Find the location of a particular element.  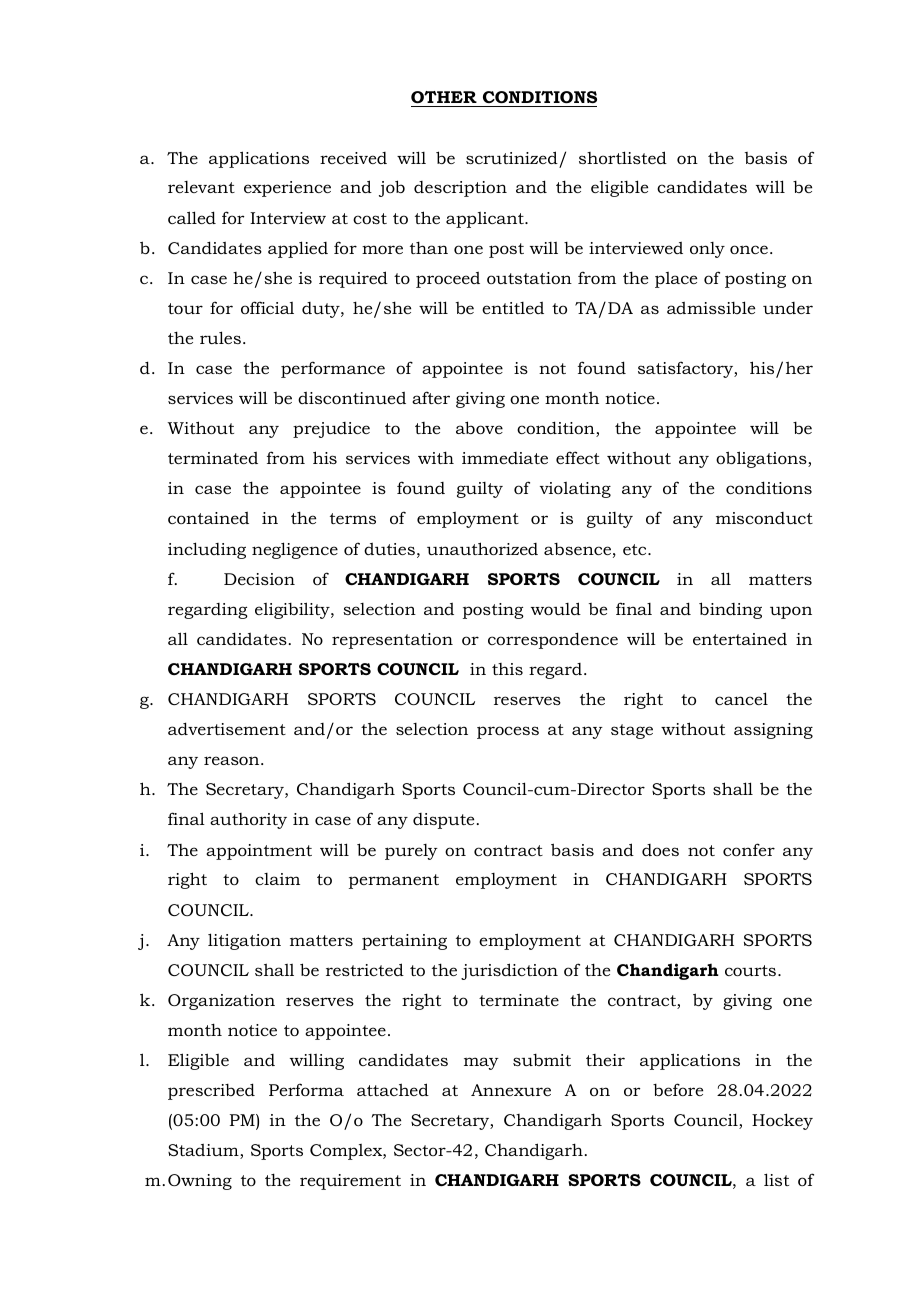

only is located at coordinates (707, 250).
